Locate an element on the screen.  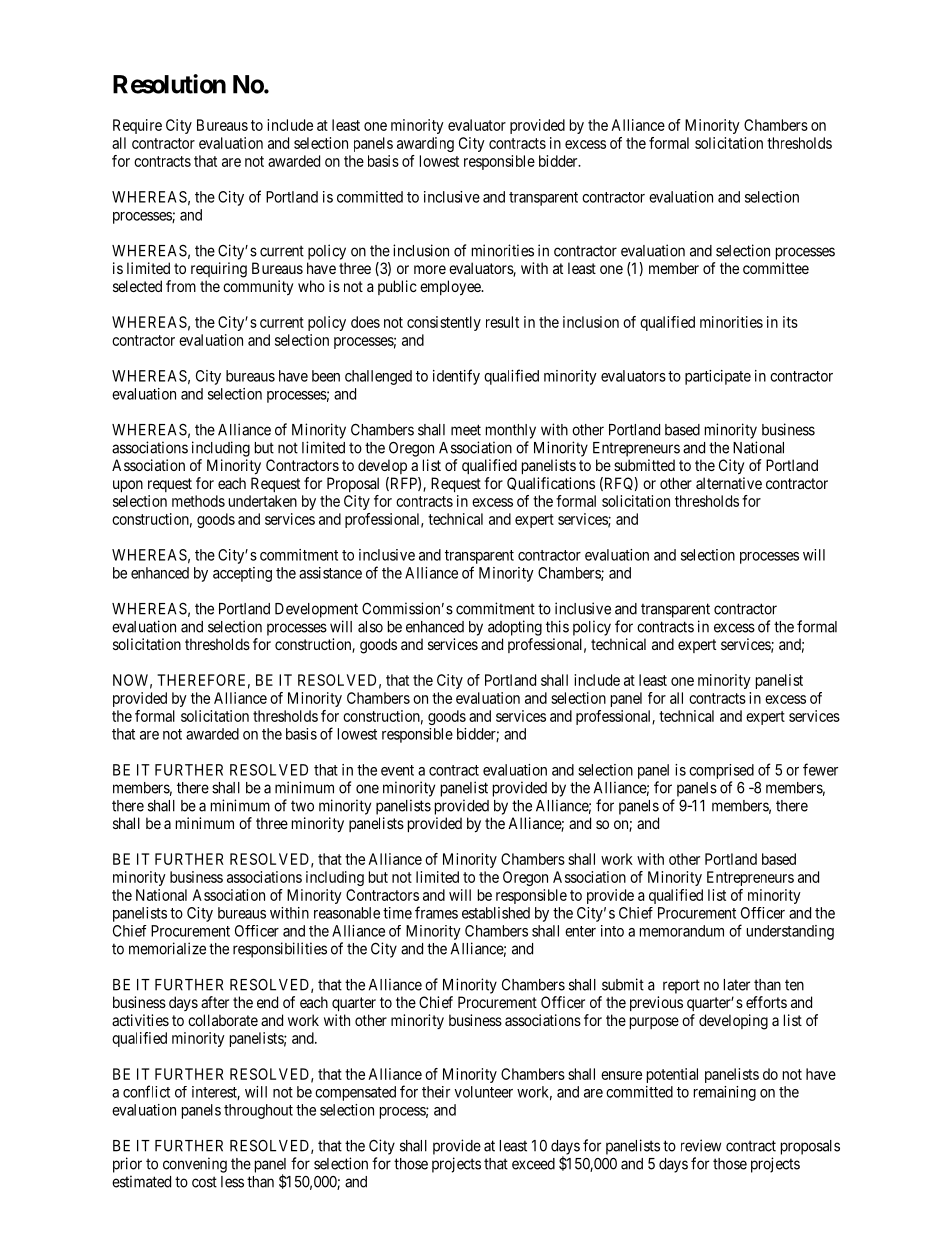
accepting is located at coordinates (242, 574).
